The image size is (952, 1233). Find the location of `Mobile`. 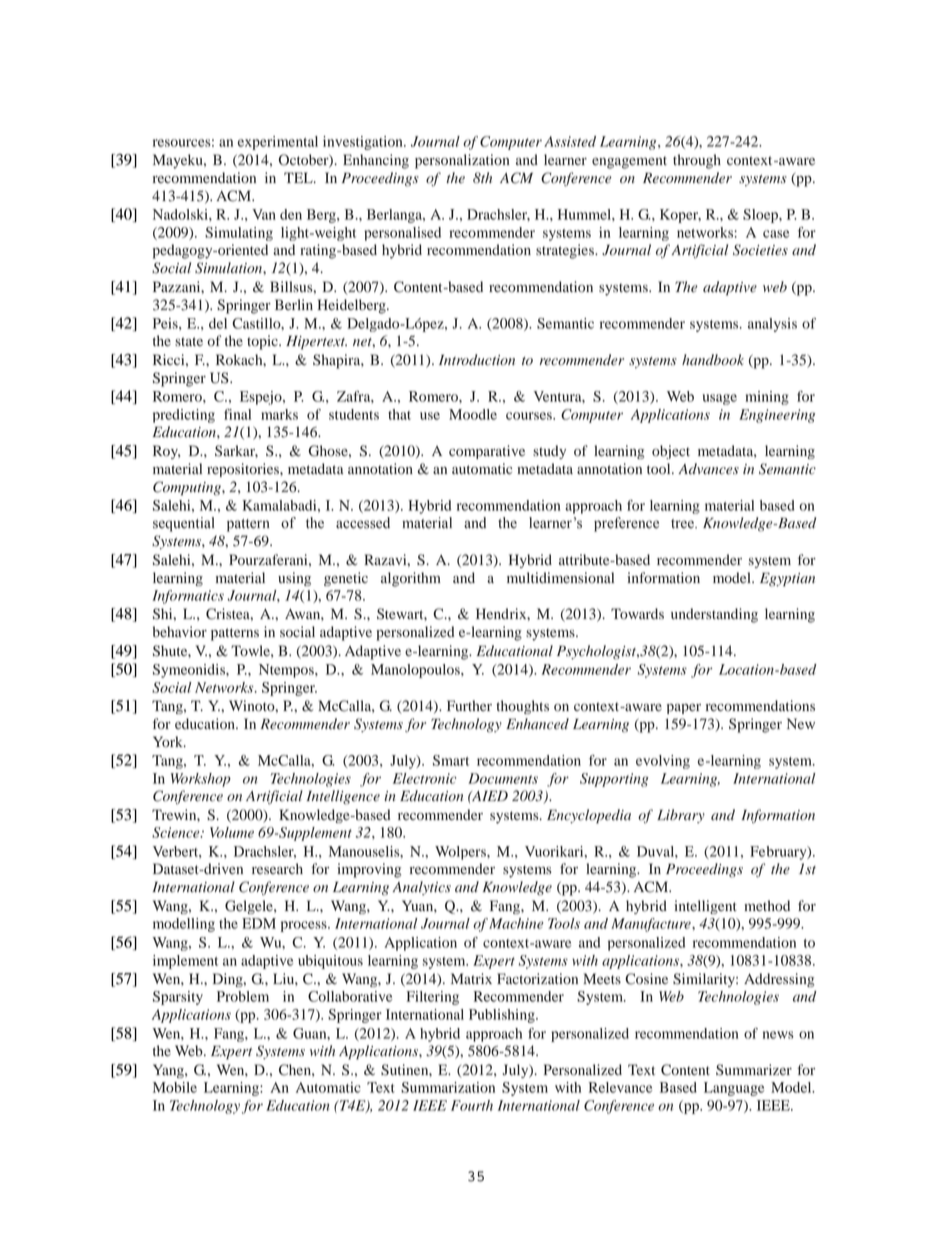

Mobile is located at coordinates (175, 1087).
